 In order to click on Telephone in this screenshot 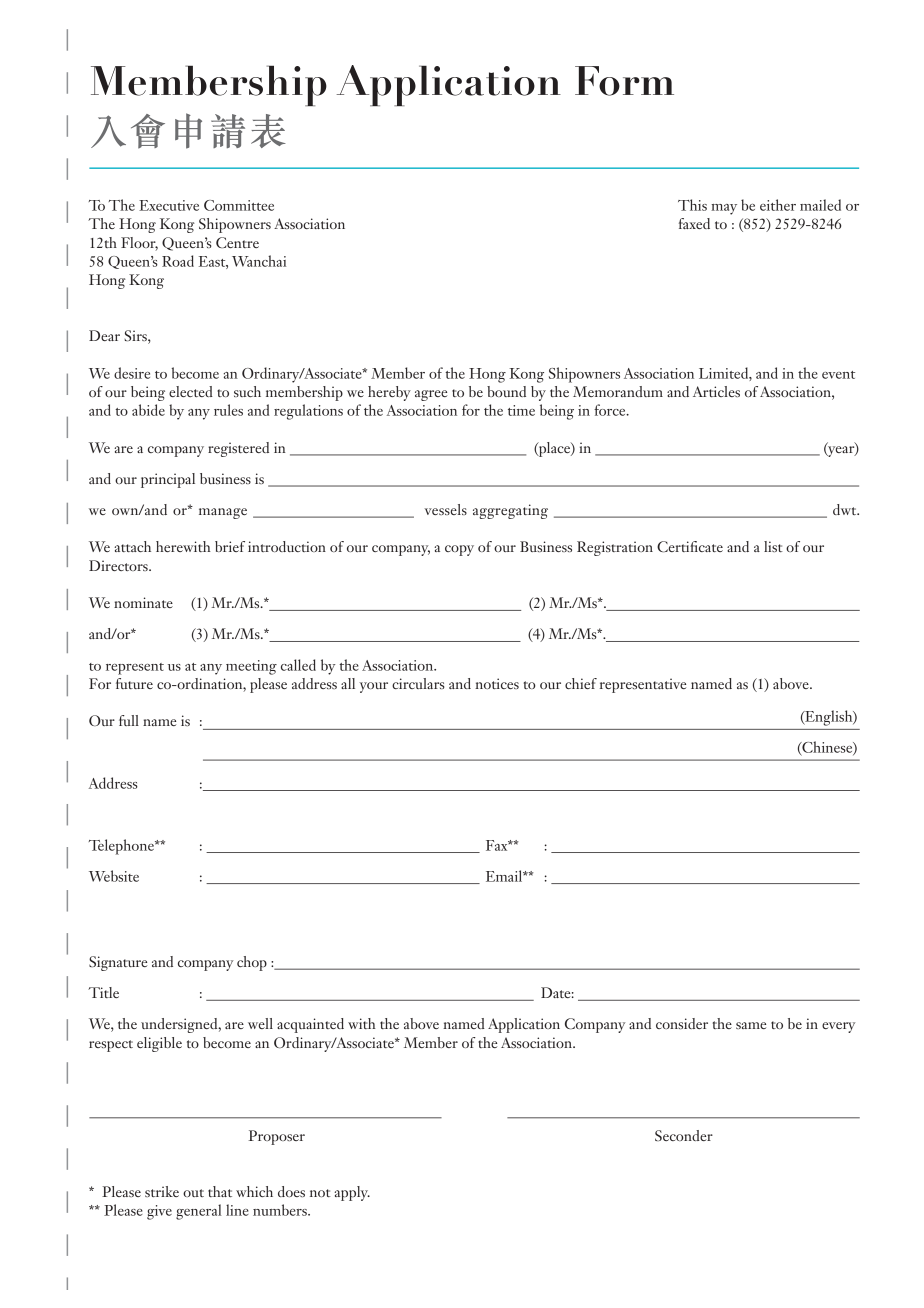, I will do `click(122, 847)`.
